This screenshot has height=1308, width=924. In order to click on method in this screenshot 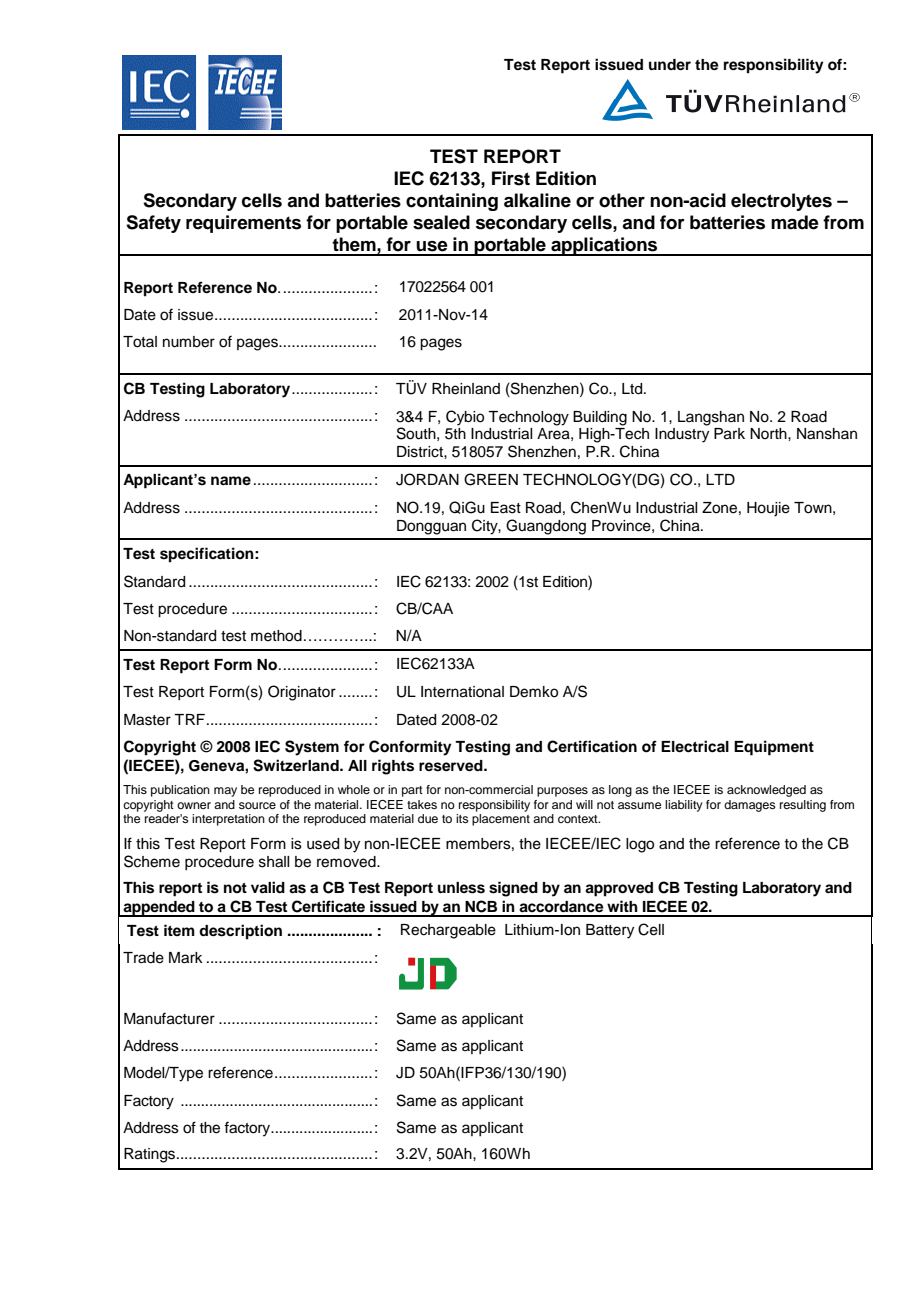, I will do `click(276, 636)`.
